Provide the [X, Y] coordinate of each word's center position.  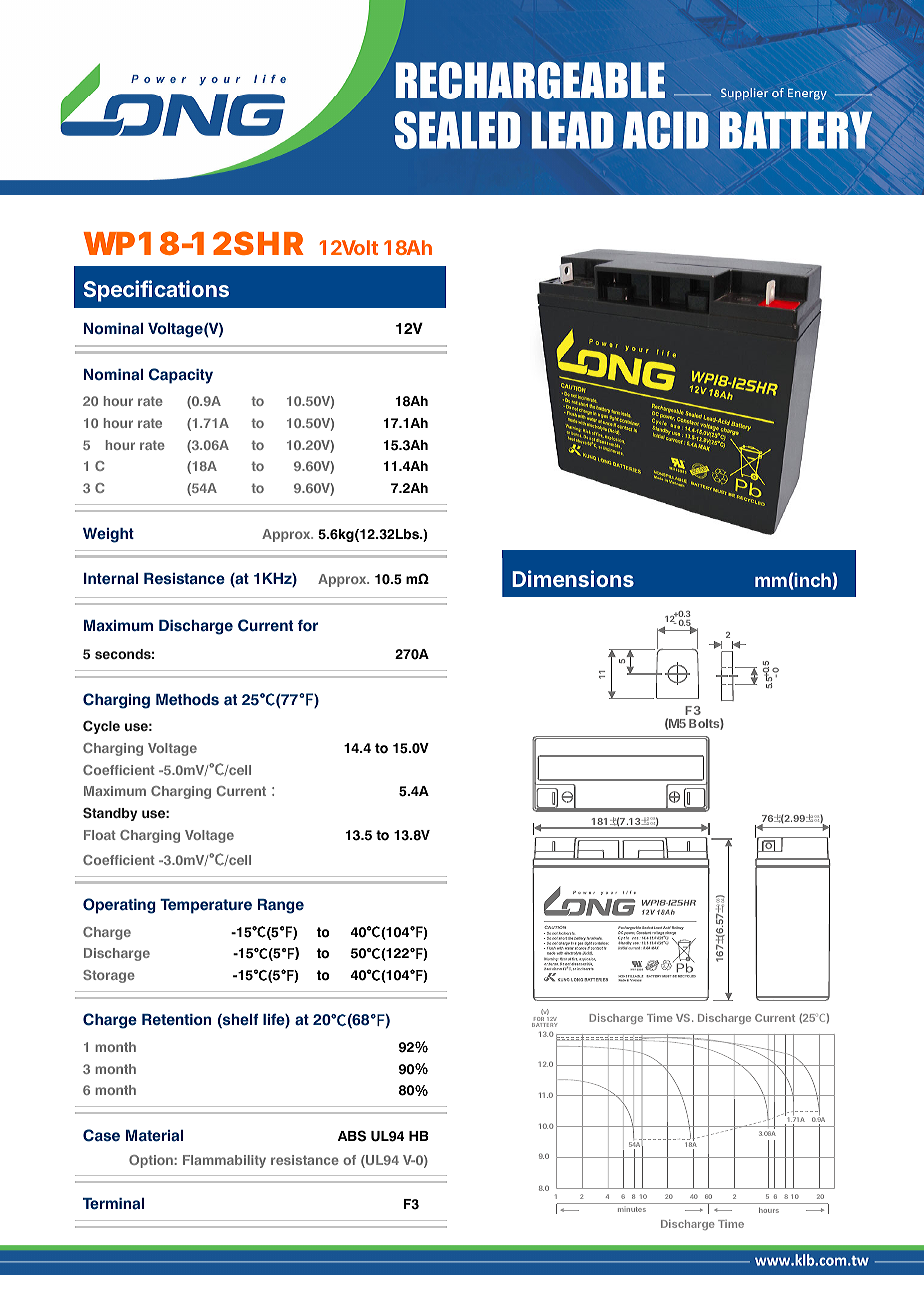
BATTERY [544, 1025]
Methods [187, 700]
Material [154, 1136]
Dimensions [573, 578]
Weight [108, 535]
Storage [109, 976]
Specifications [156, 291]
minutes [632, 1209]
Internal [111, 579]
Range [281, 906]
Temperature [206, 906]
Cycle [101, 727]
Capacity [181, 376]
